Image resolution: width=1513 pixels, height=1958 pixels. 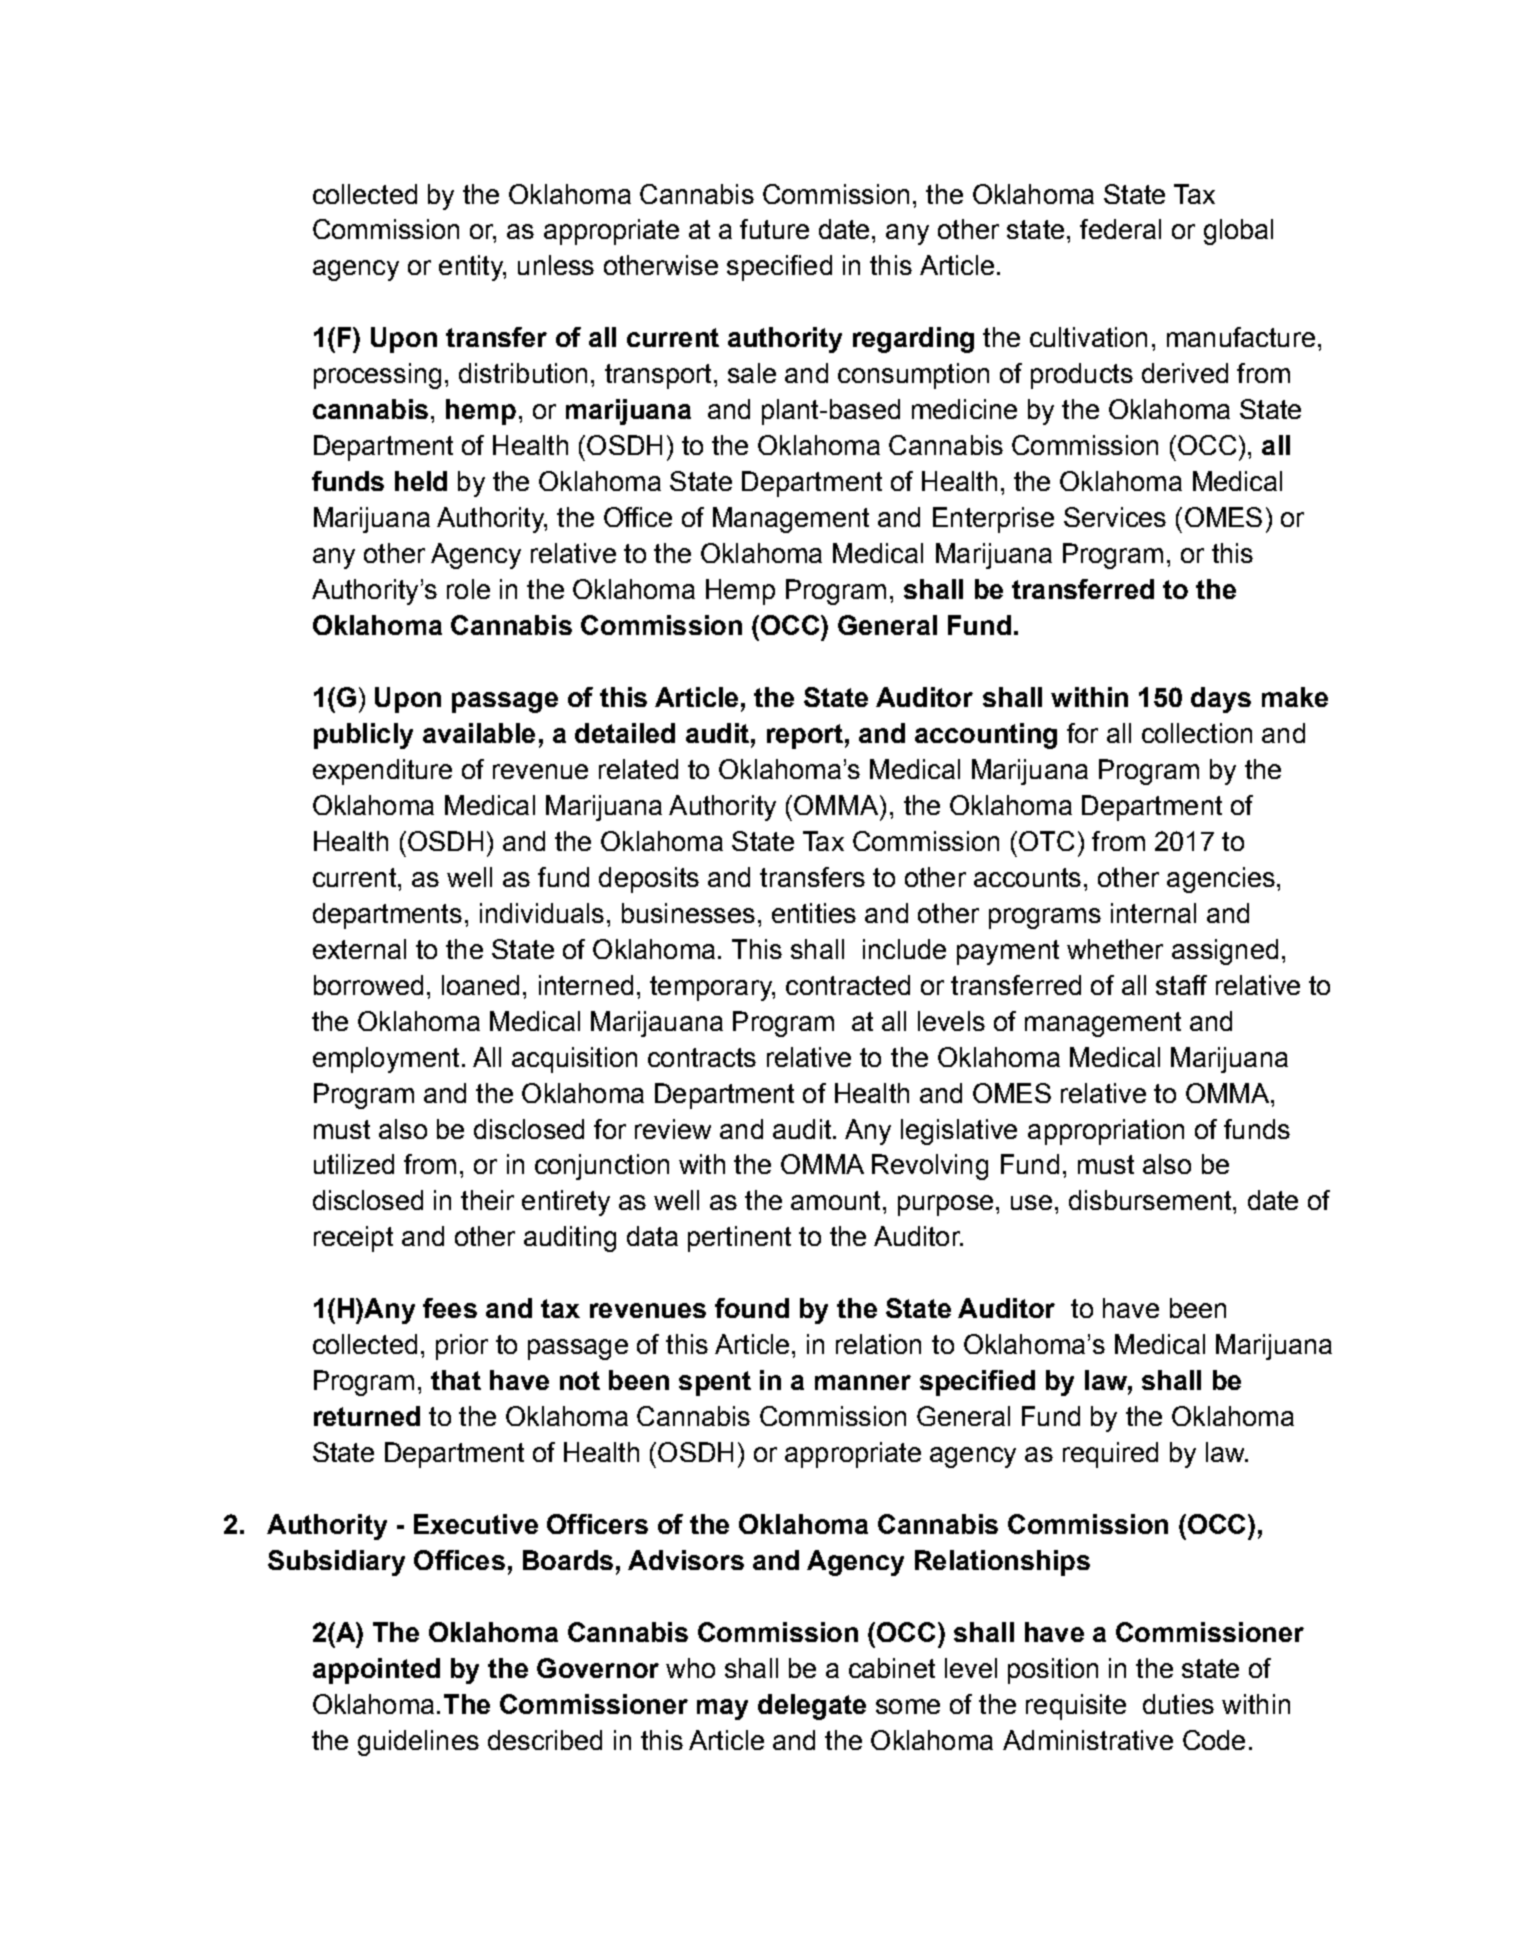 I want to click on loaned, so click(x=480, y=985).
